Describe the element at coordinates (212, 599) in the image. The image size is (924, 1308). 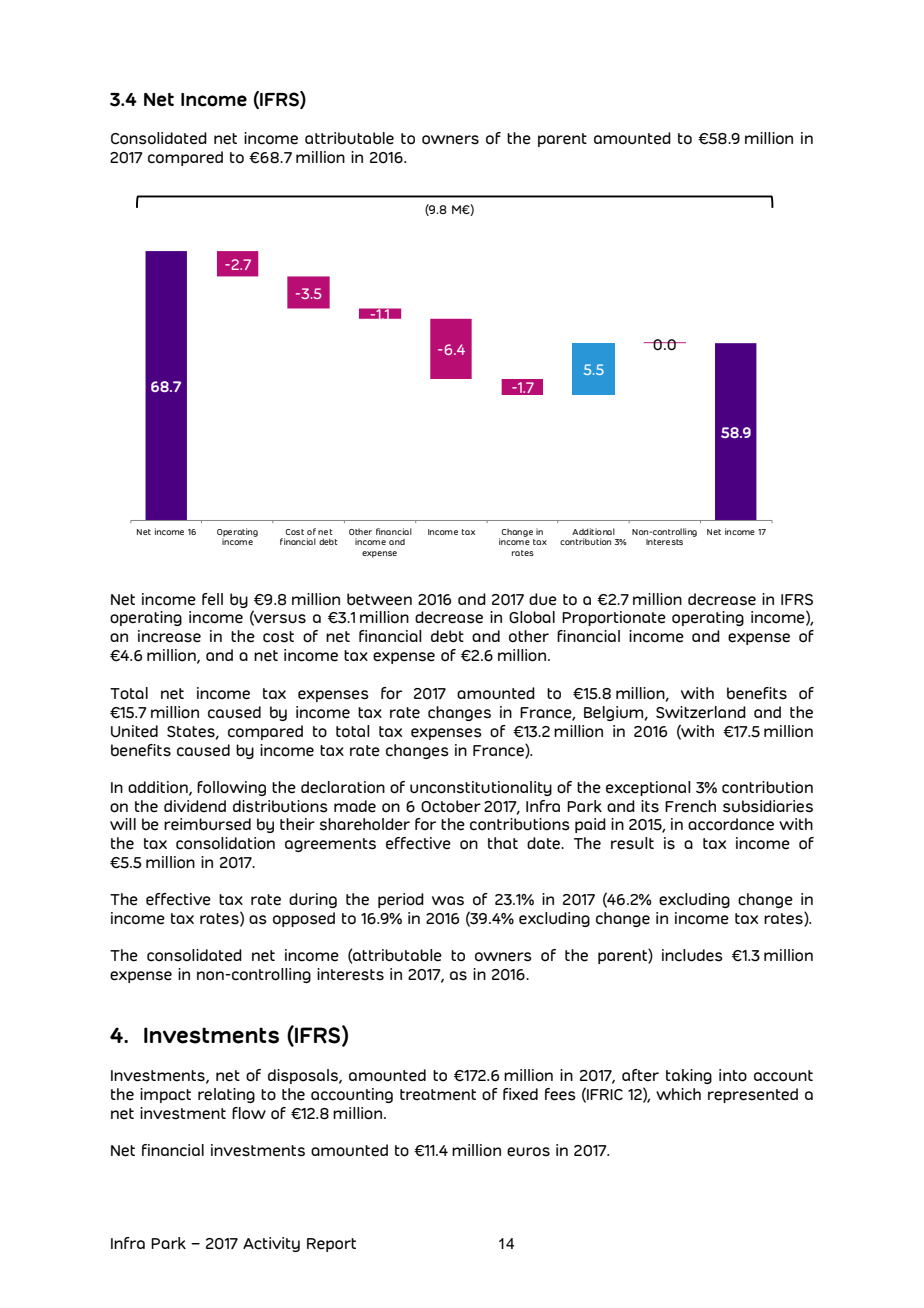
I see `fell` at that location.
